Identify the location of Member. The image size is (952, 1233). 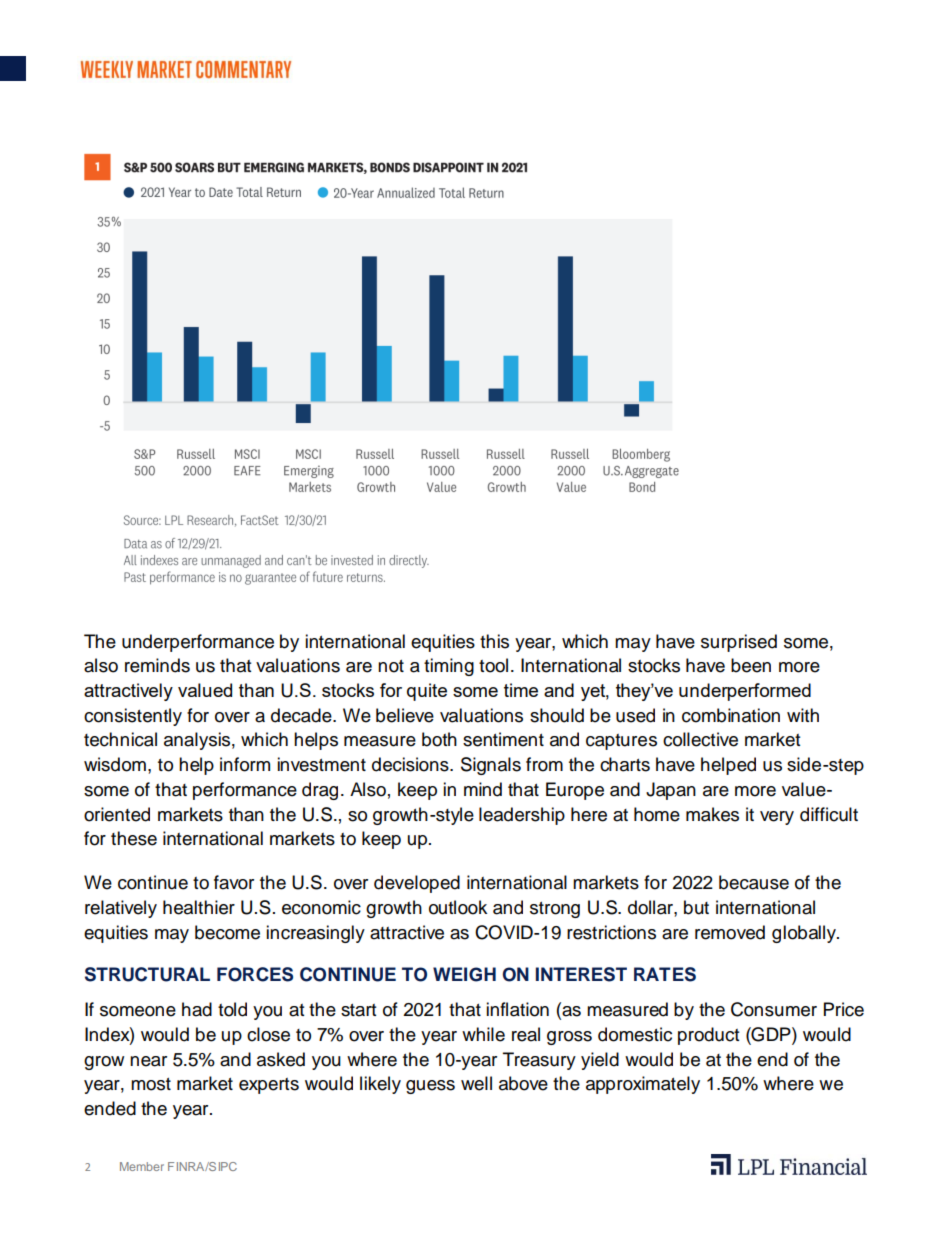
(142, 1166).
